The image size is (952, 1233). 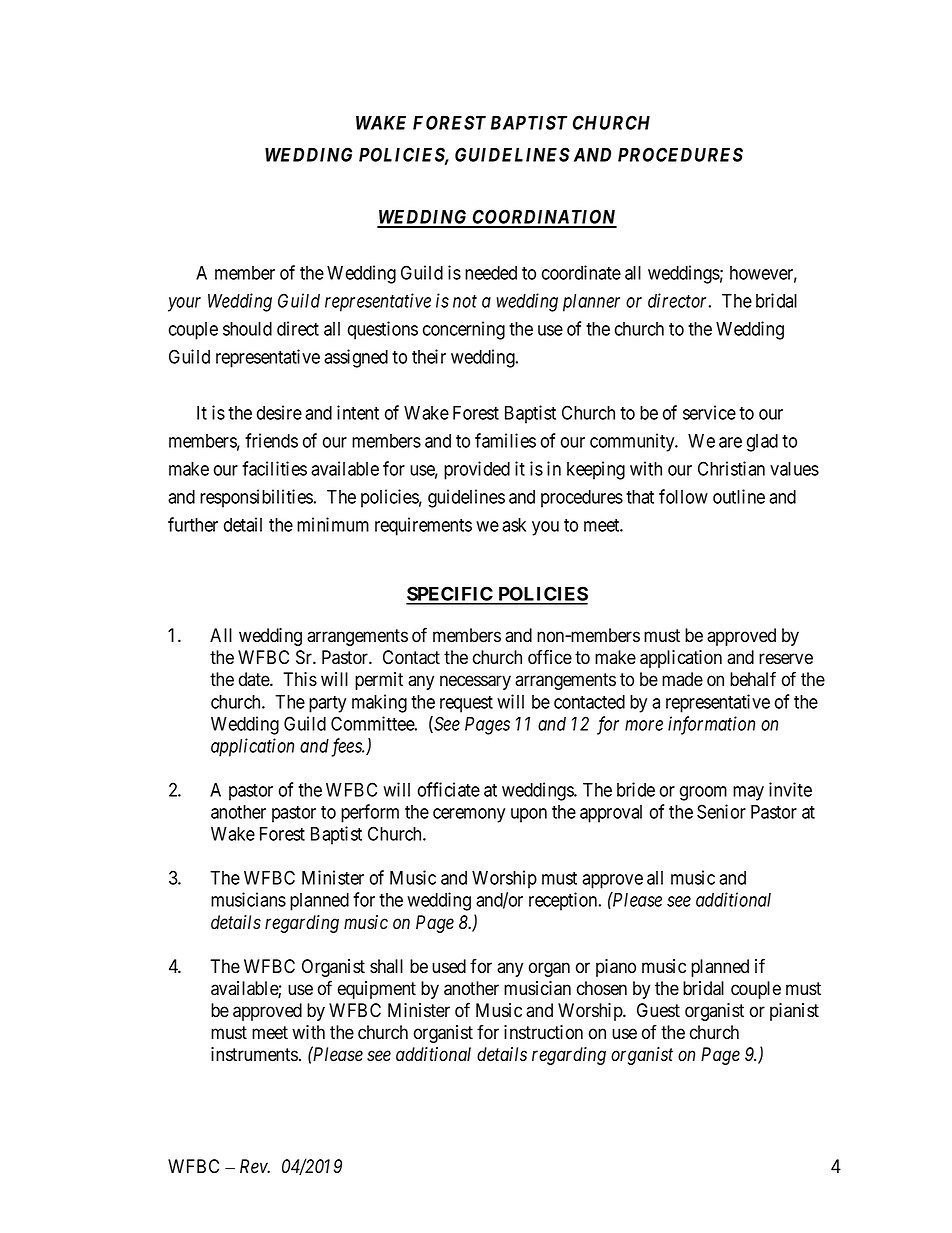 What do you see at coordinates (543, 1032) in the screenshot?
I see `instruction` at bounding box center [543, 1032].
